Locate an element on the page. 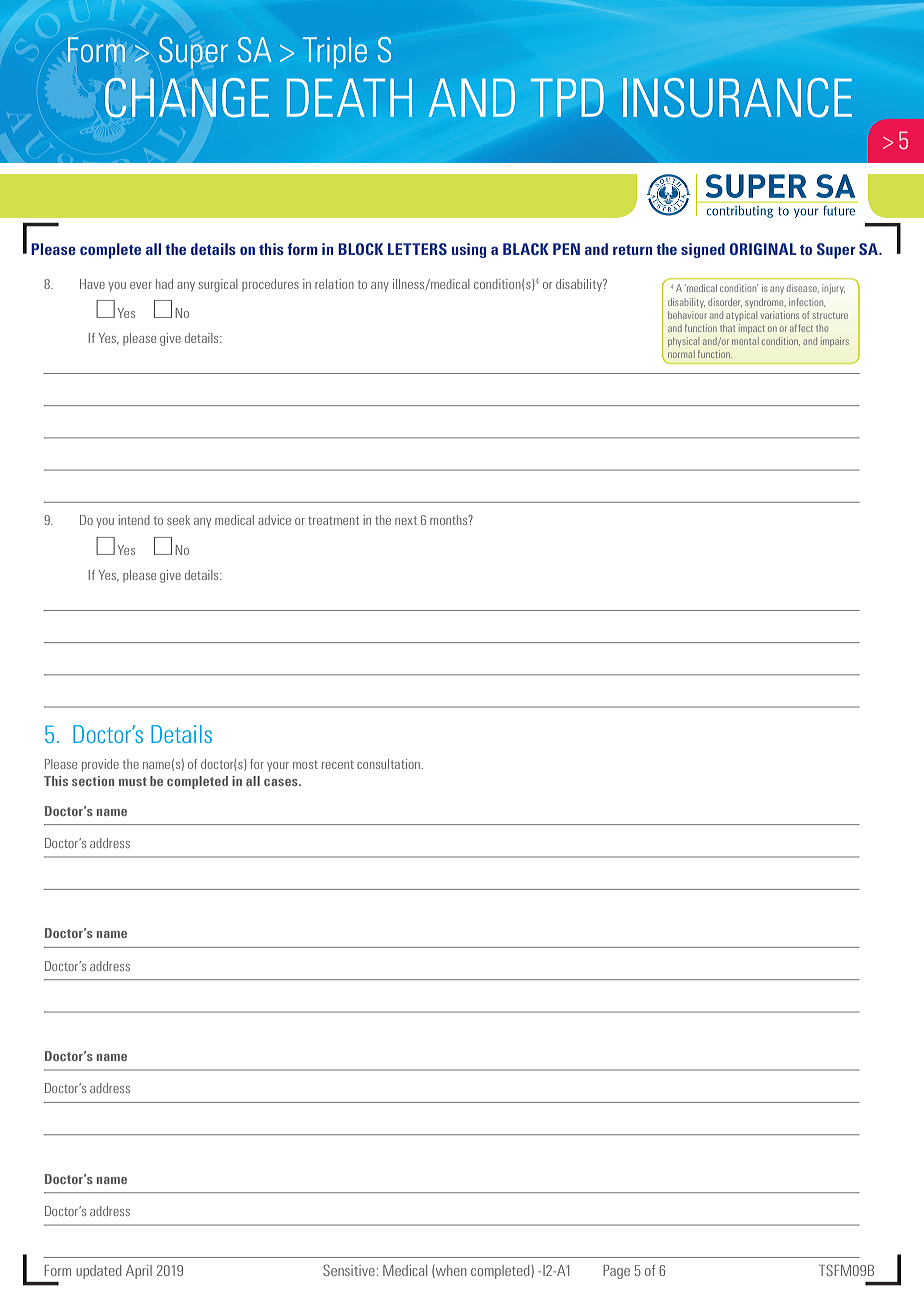 The width and height of the image is (924, 1308). INSURANCE is located at coordinates (737, 98).
